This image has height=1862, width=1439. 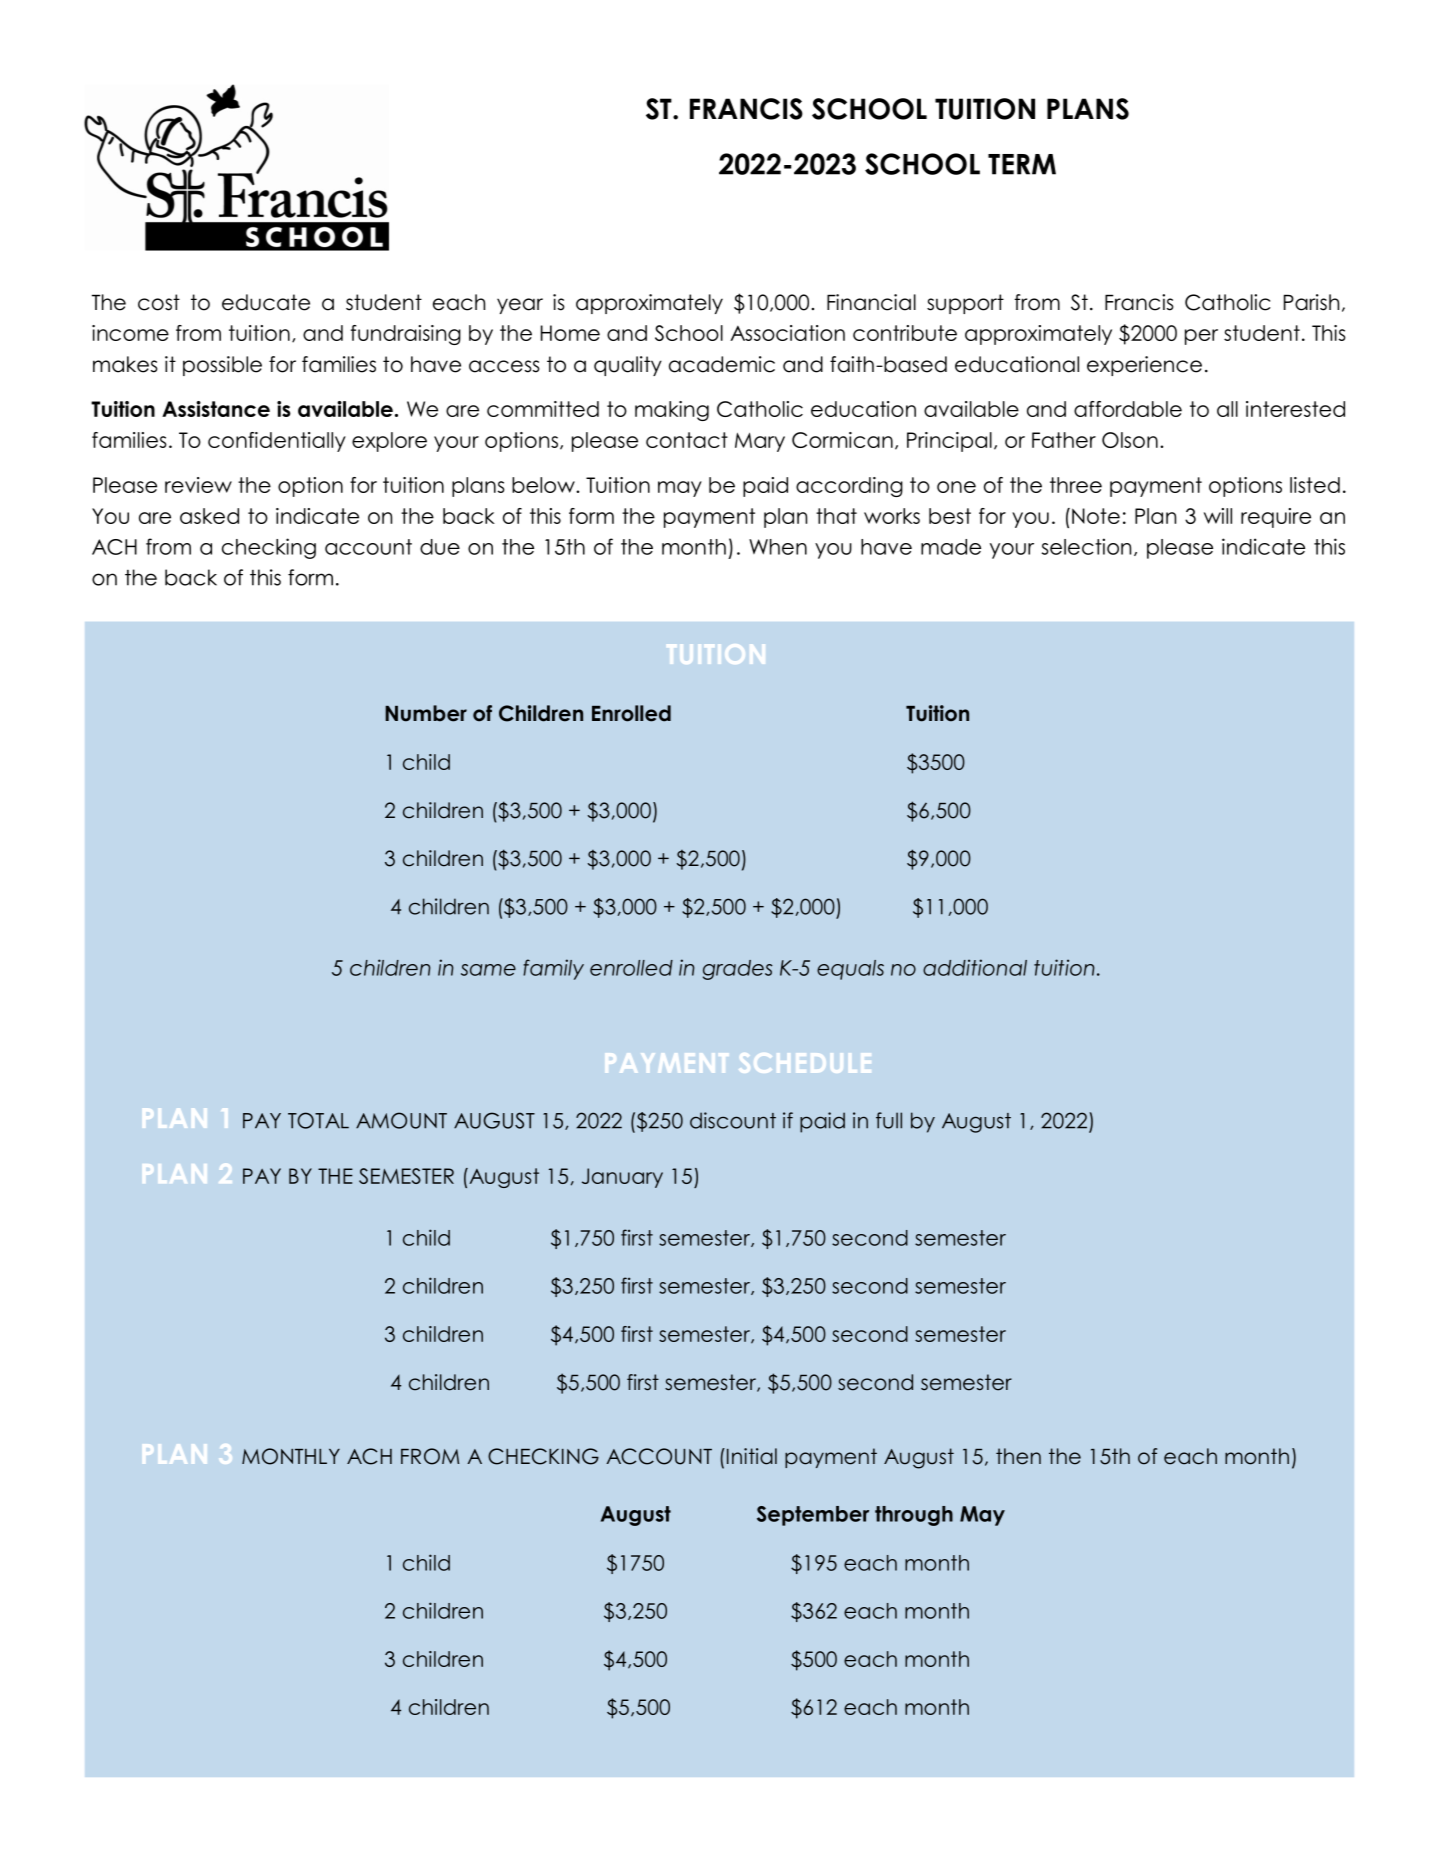 I want to click on September, so click(x=813, y=1516).
